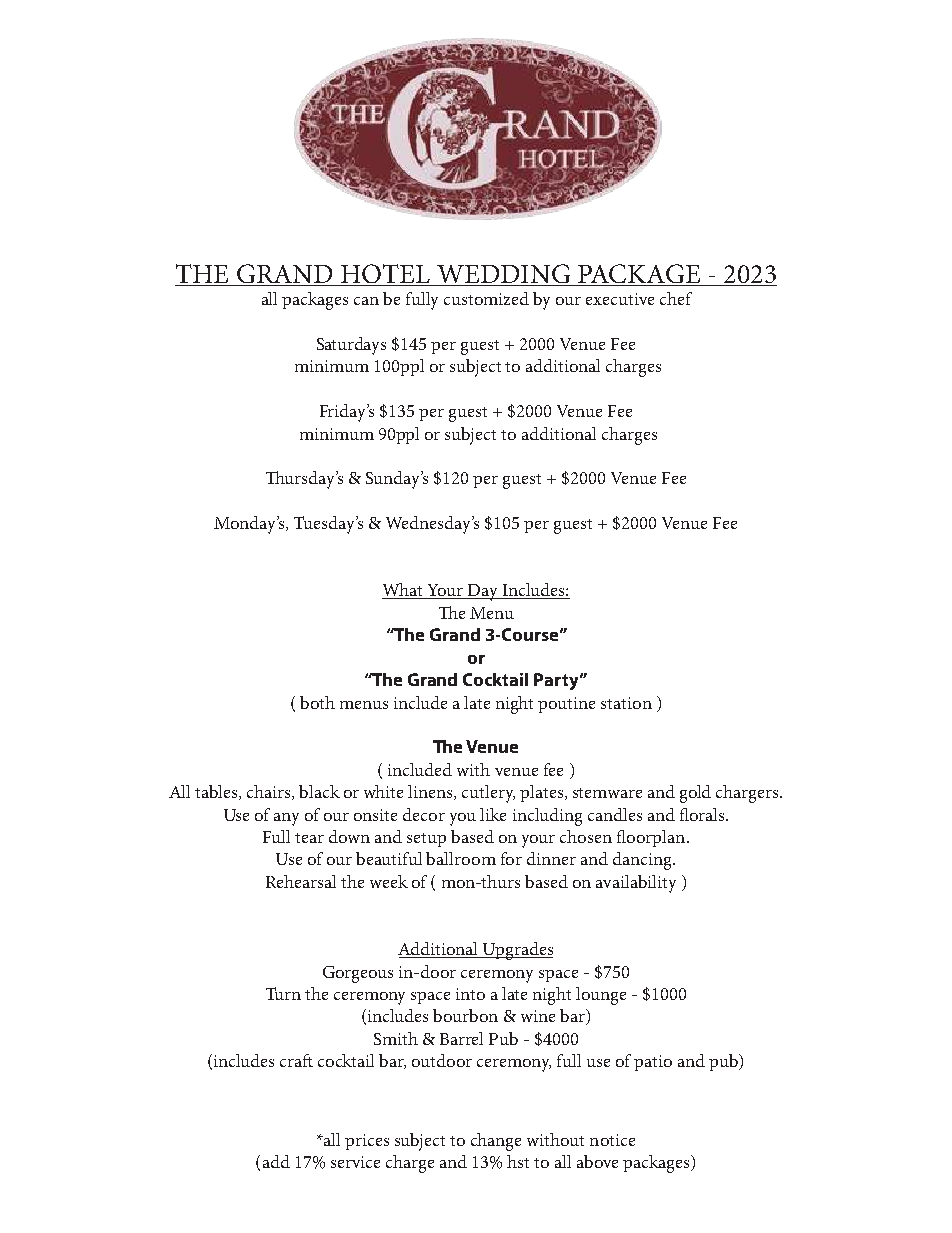 This image has height=1233, width=952. What do you see at coordinates (557, 681) in the image?
I see `Party` at bounding box center [557, 681].
